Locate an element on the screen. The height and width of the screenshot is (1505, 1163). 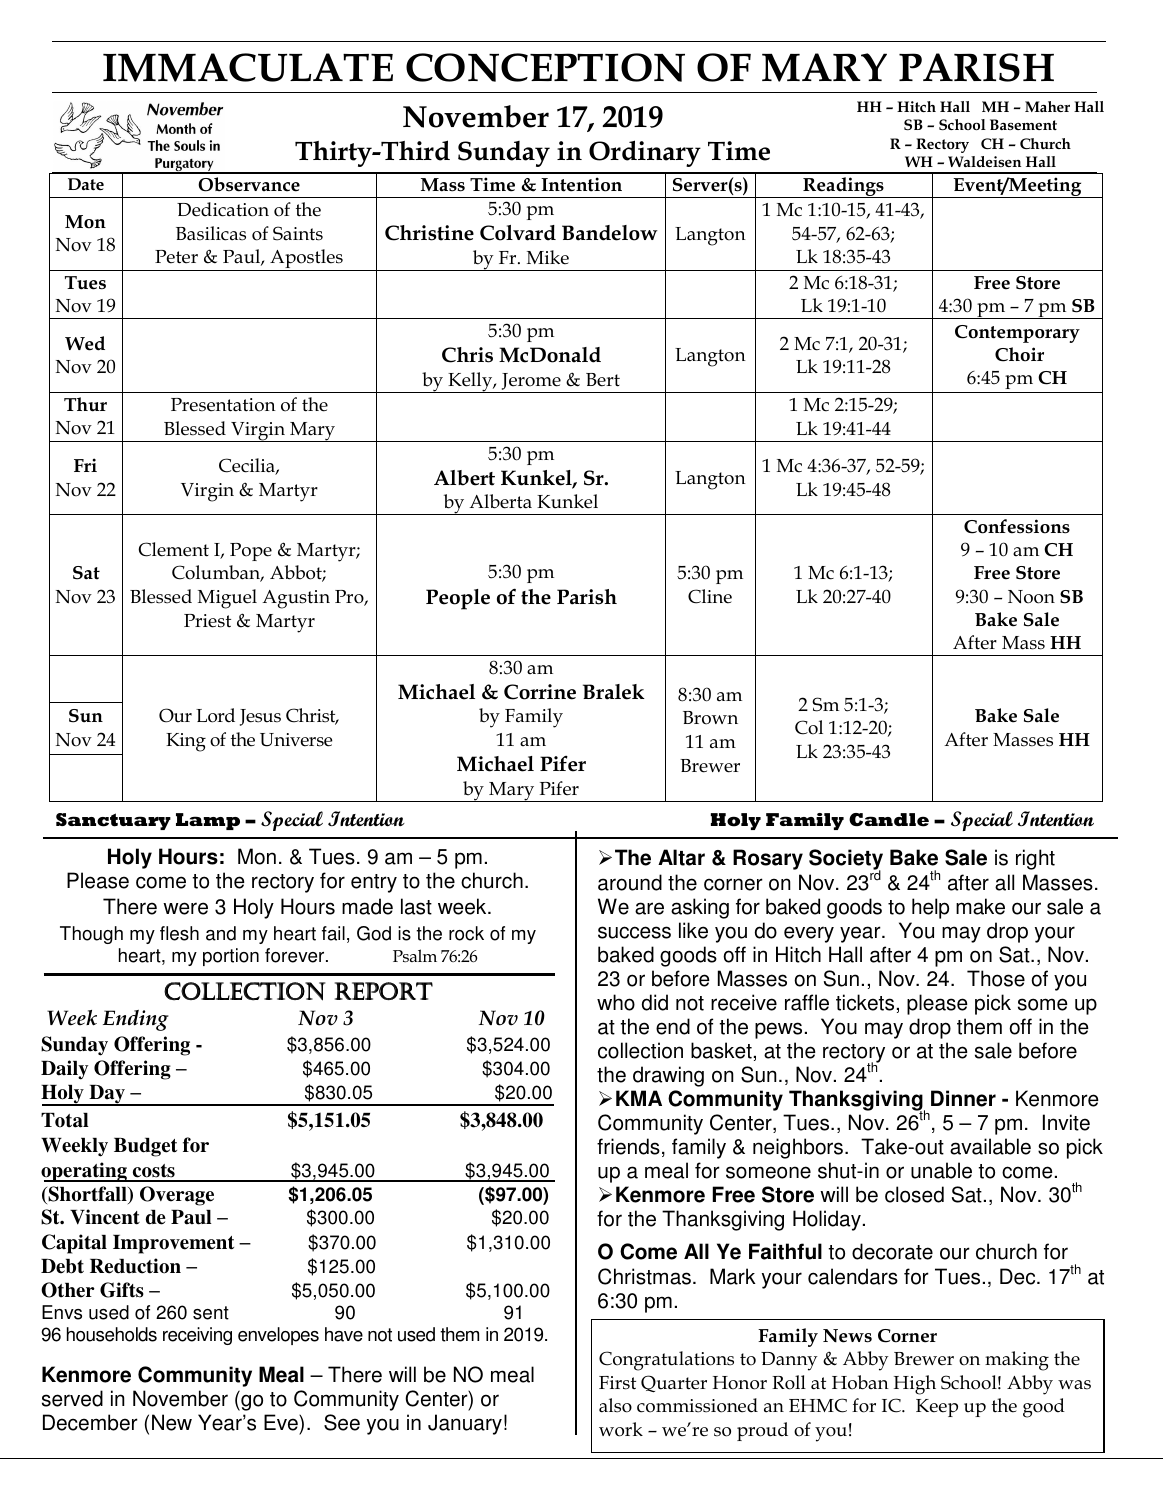
IMMACULATE is located at coordinates (248, 67).
